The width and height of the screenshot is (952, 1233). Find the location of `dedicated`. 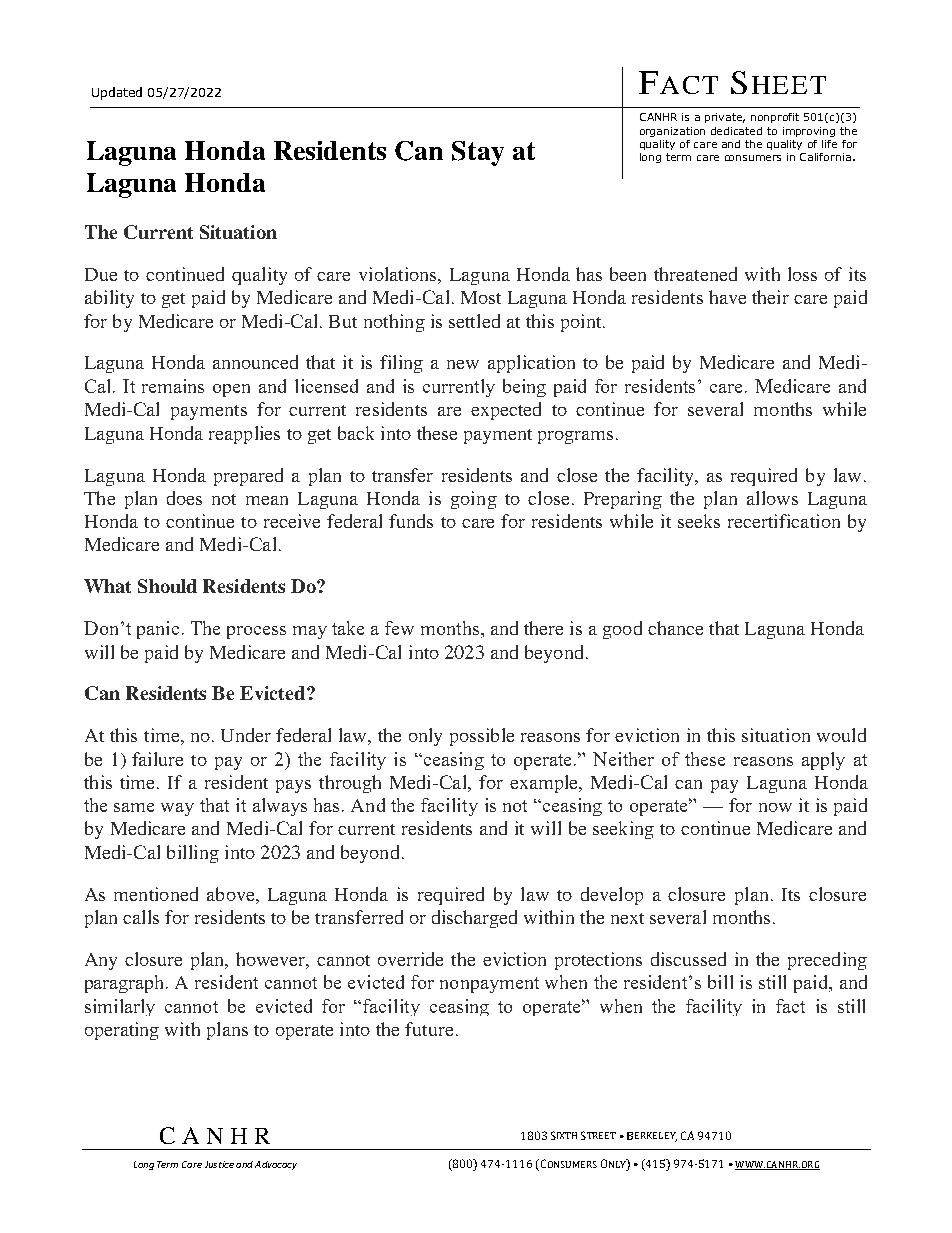

dedicated is located at coordinates (736, 131).
